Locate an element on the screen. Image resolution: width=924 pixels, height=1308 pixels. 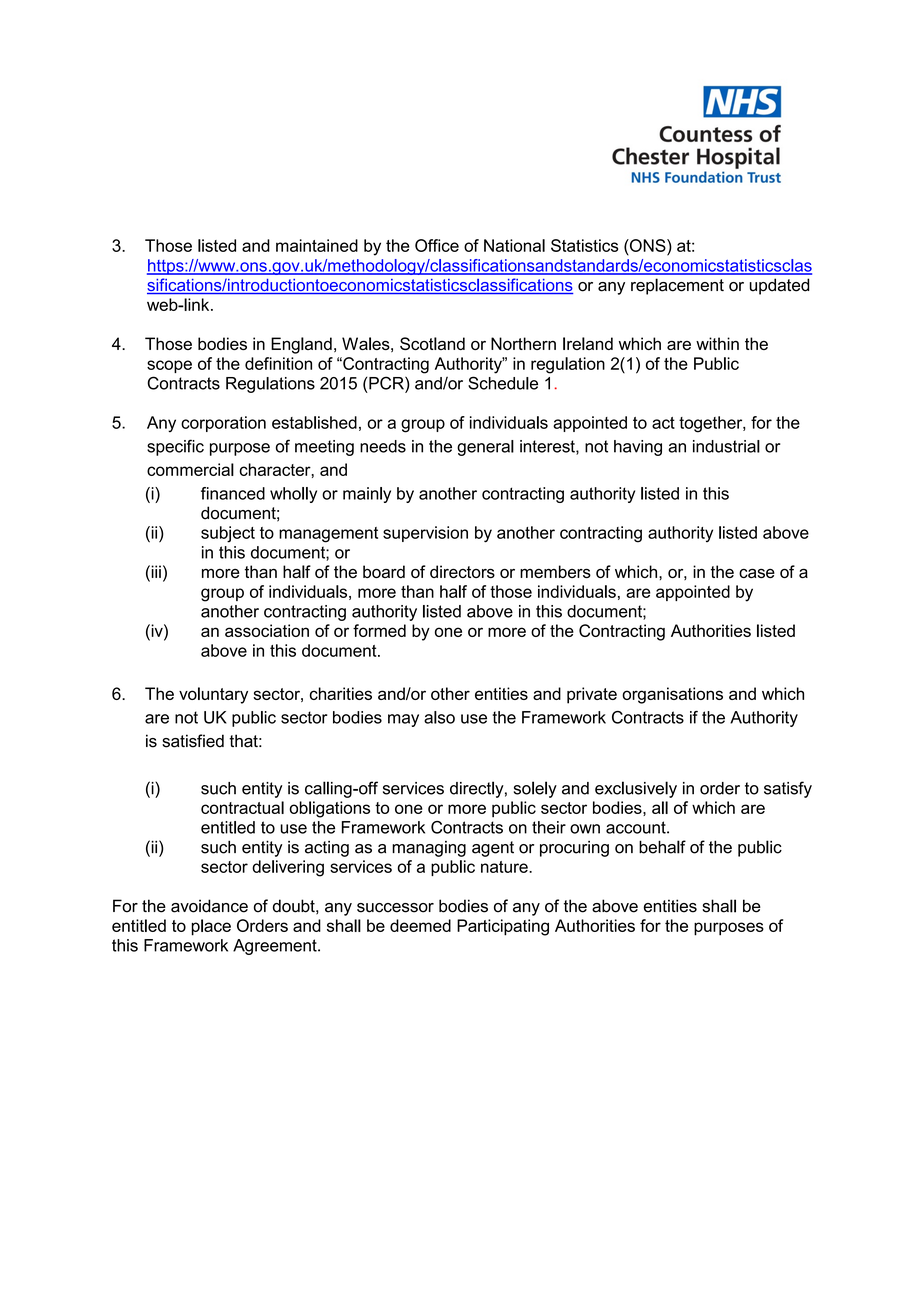
corporation is located at coordinates (223, 424).
